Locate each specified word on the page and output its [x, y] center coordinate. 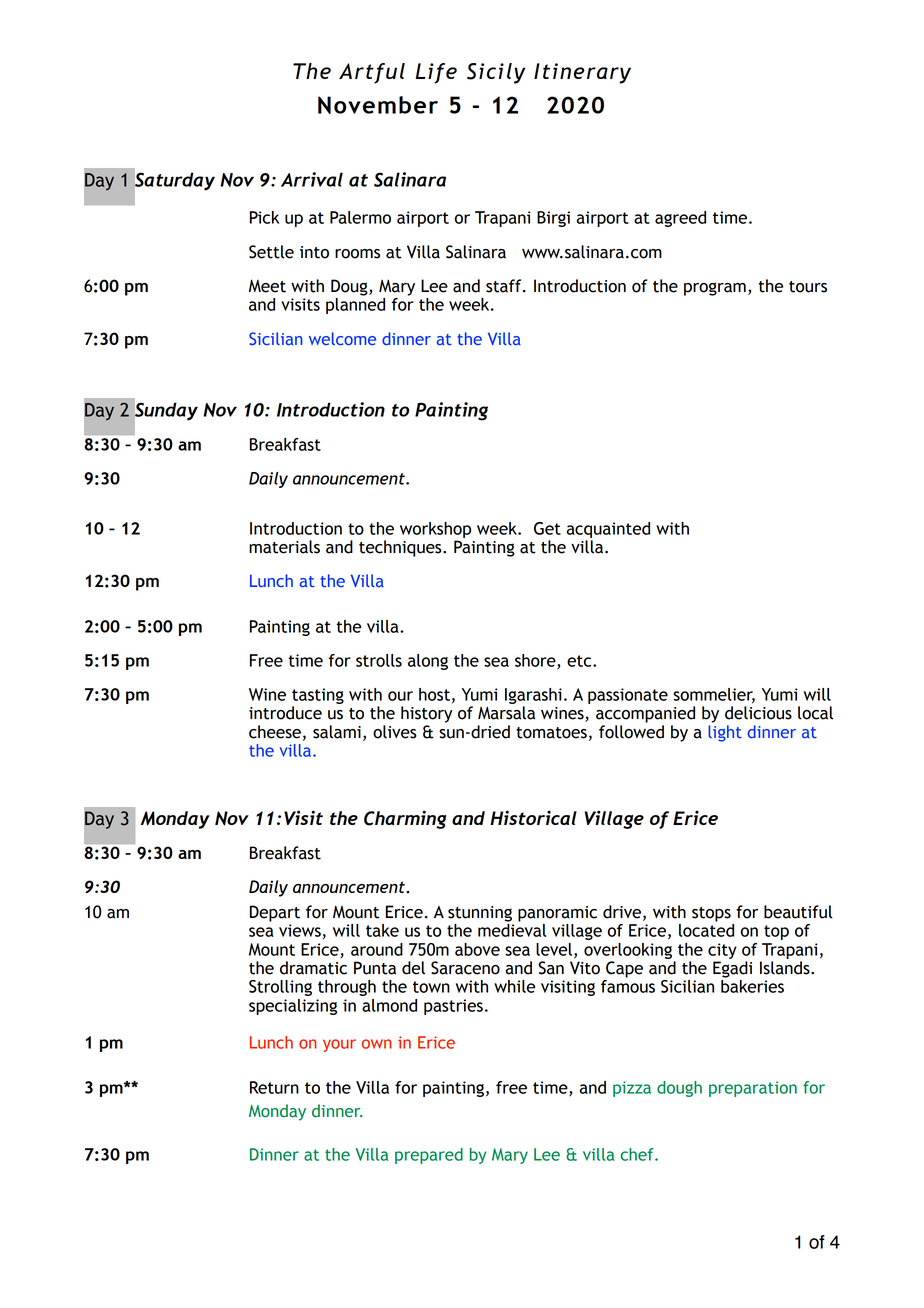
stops [711, 914]
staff [505, 286]
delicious [758, 713]
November [378, 105]
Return [274, 1087]
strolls [379, 660]
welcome [342, 338]
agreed [680, 219]
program [715, 289]
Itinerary [582, 73]
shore [536, 661]
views [300, 930]
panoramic [557, 914]
